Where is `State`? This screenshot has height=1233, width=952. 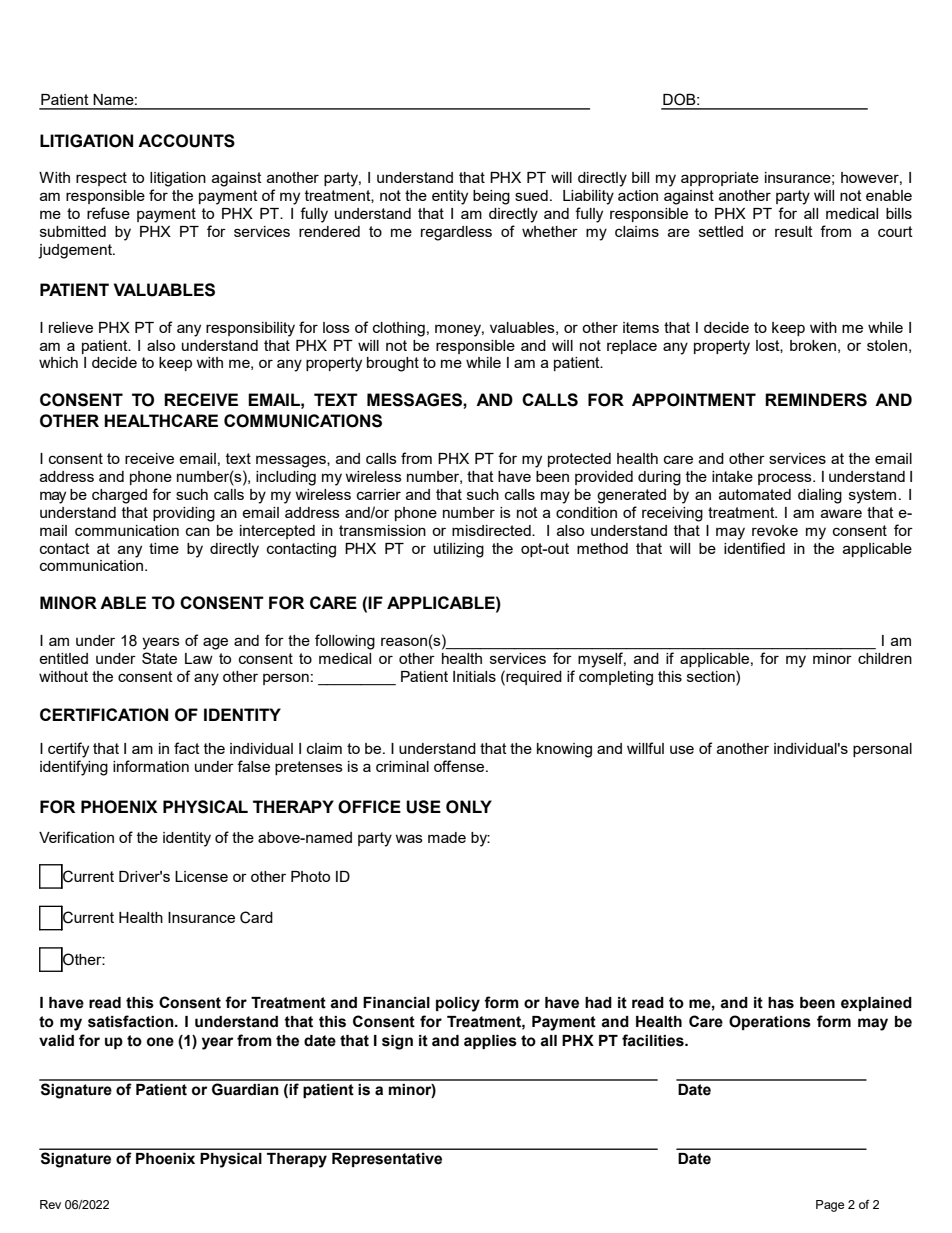
State is located at coordinates (159, 658).
